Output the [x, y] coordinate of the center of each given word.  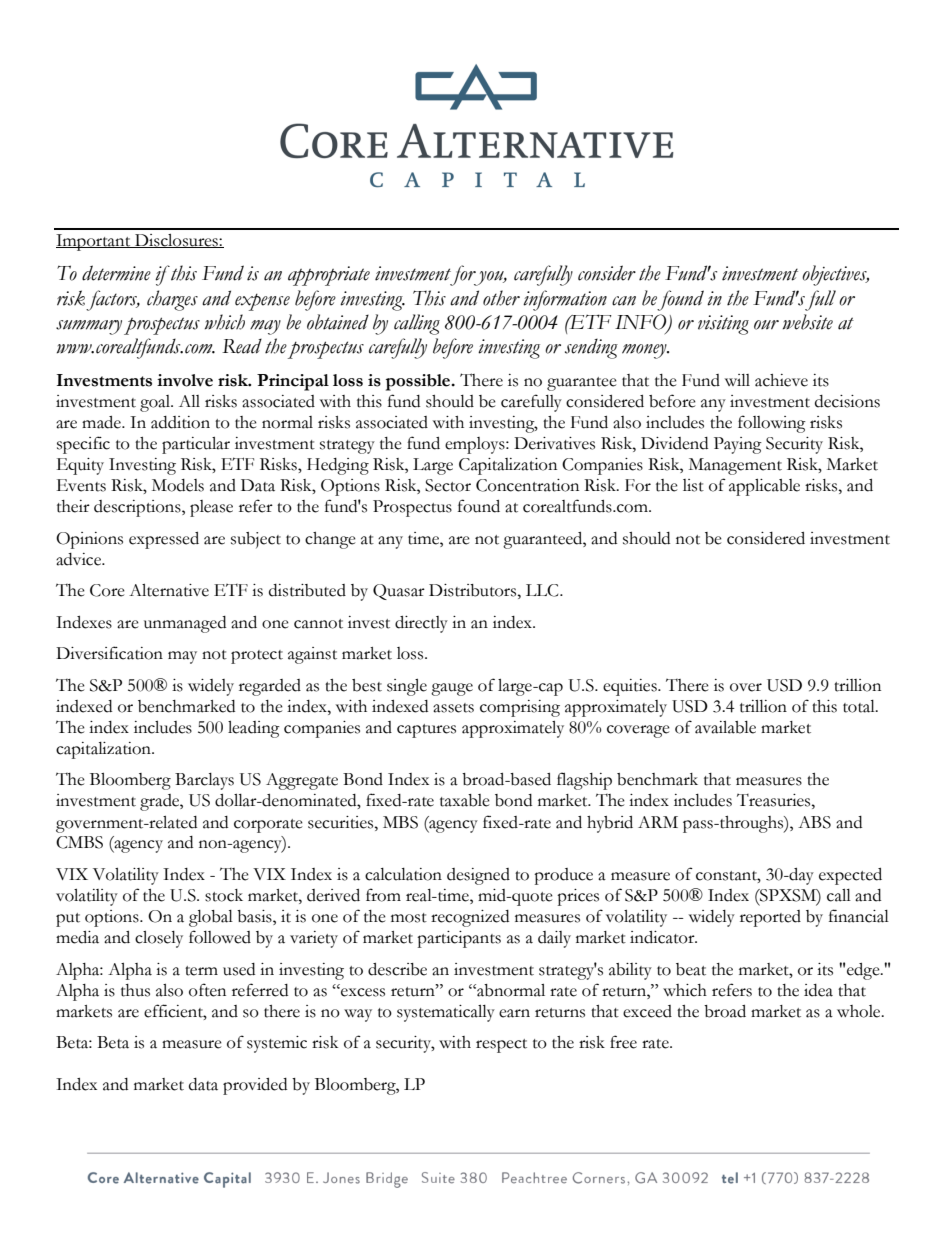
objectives [835, 275]
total [860, 706]
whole [860, 1011]
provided [255, 1086]
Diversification [109, 653]
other [501, 298]
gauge [452, 689]
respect [501, 1046]
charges [172, 300]
